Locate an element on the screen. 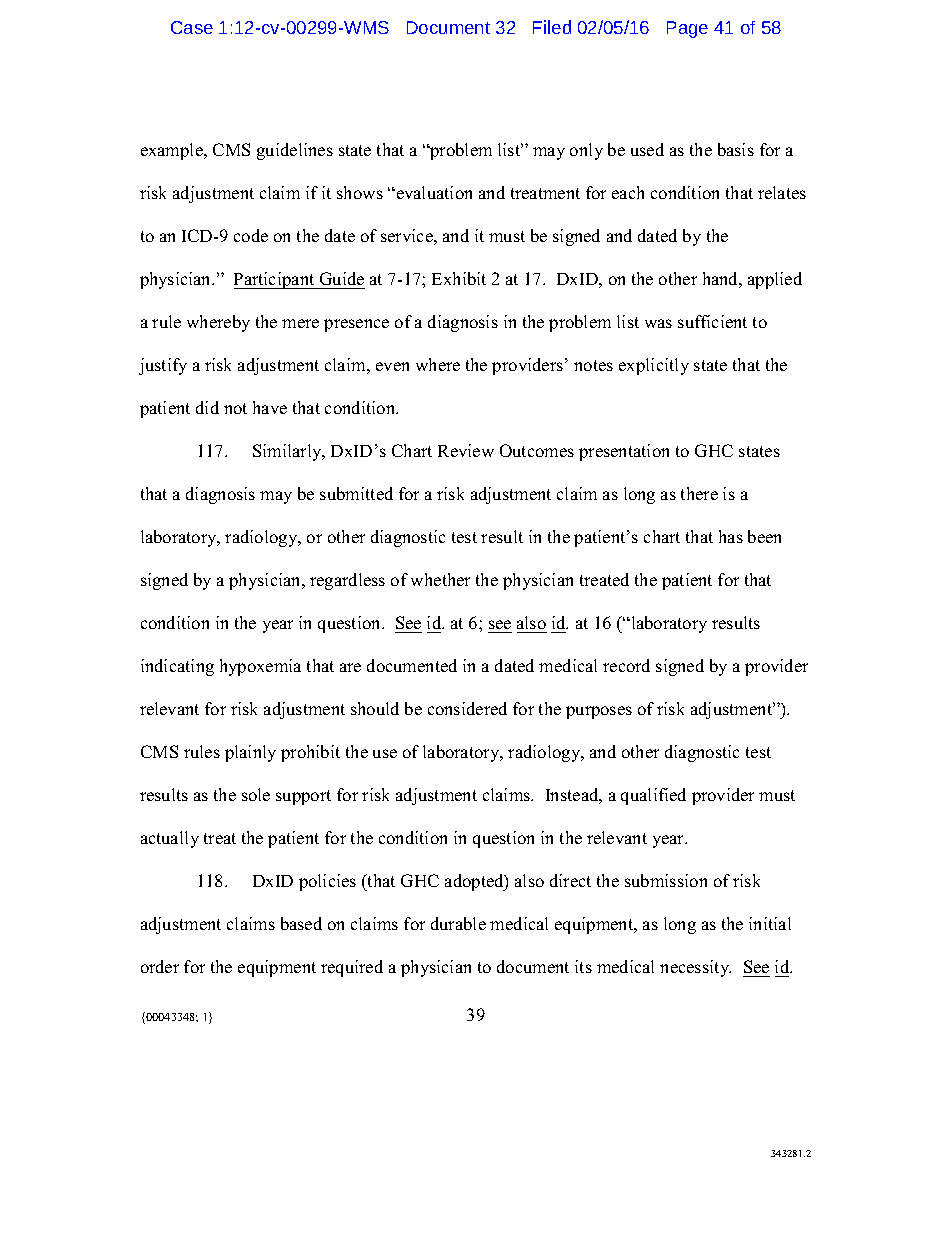  there is located at coordinates (699, 493).
